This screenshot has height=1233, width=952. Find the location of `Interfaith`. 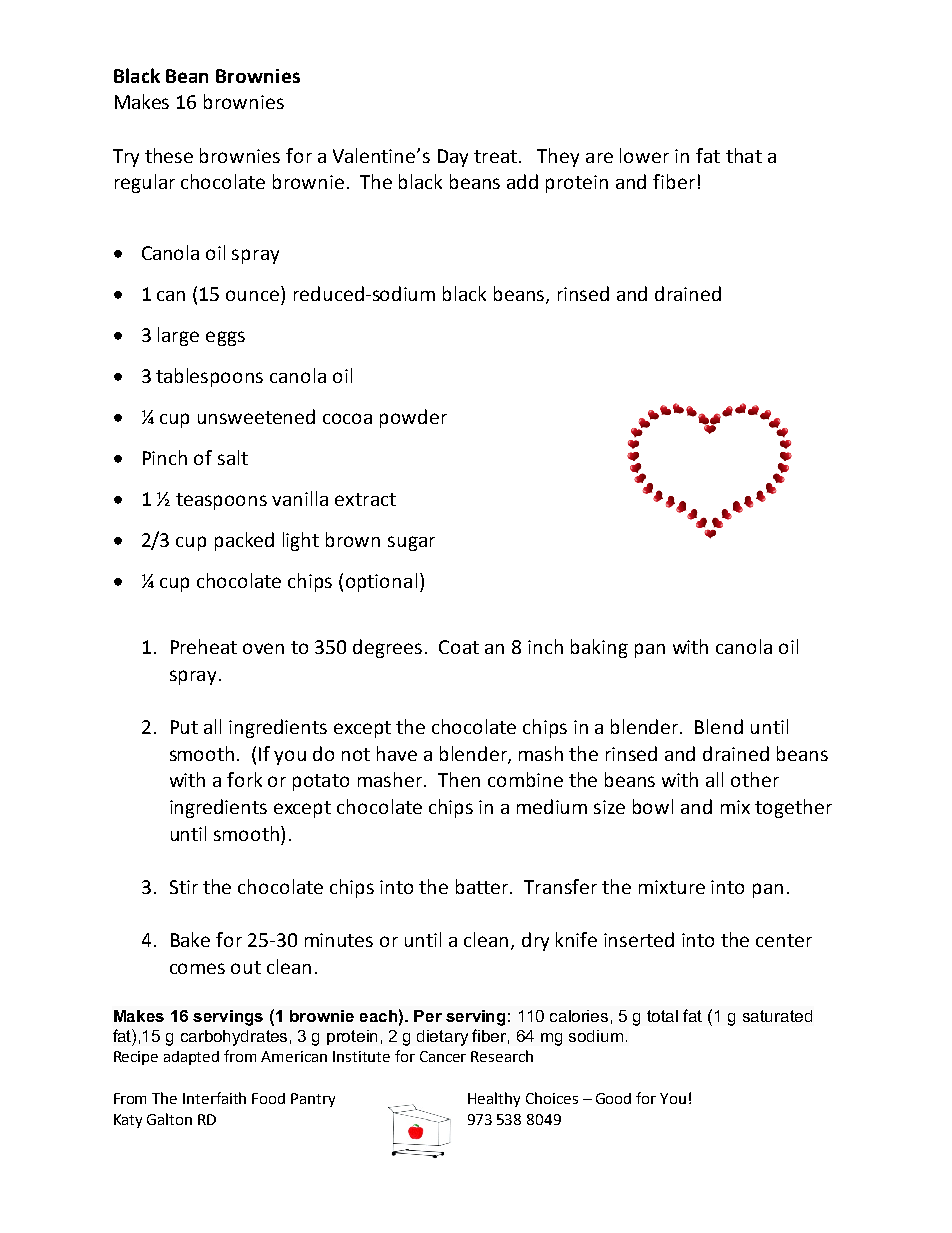

Interfaith is located at coordinates (214, 1098).
